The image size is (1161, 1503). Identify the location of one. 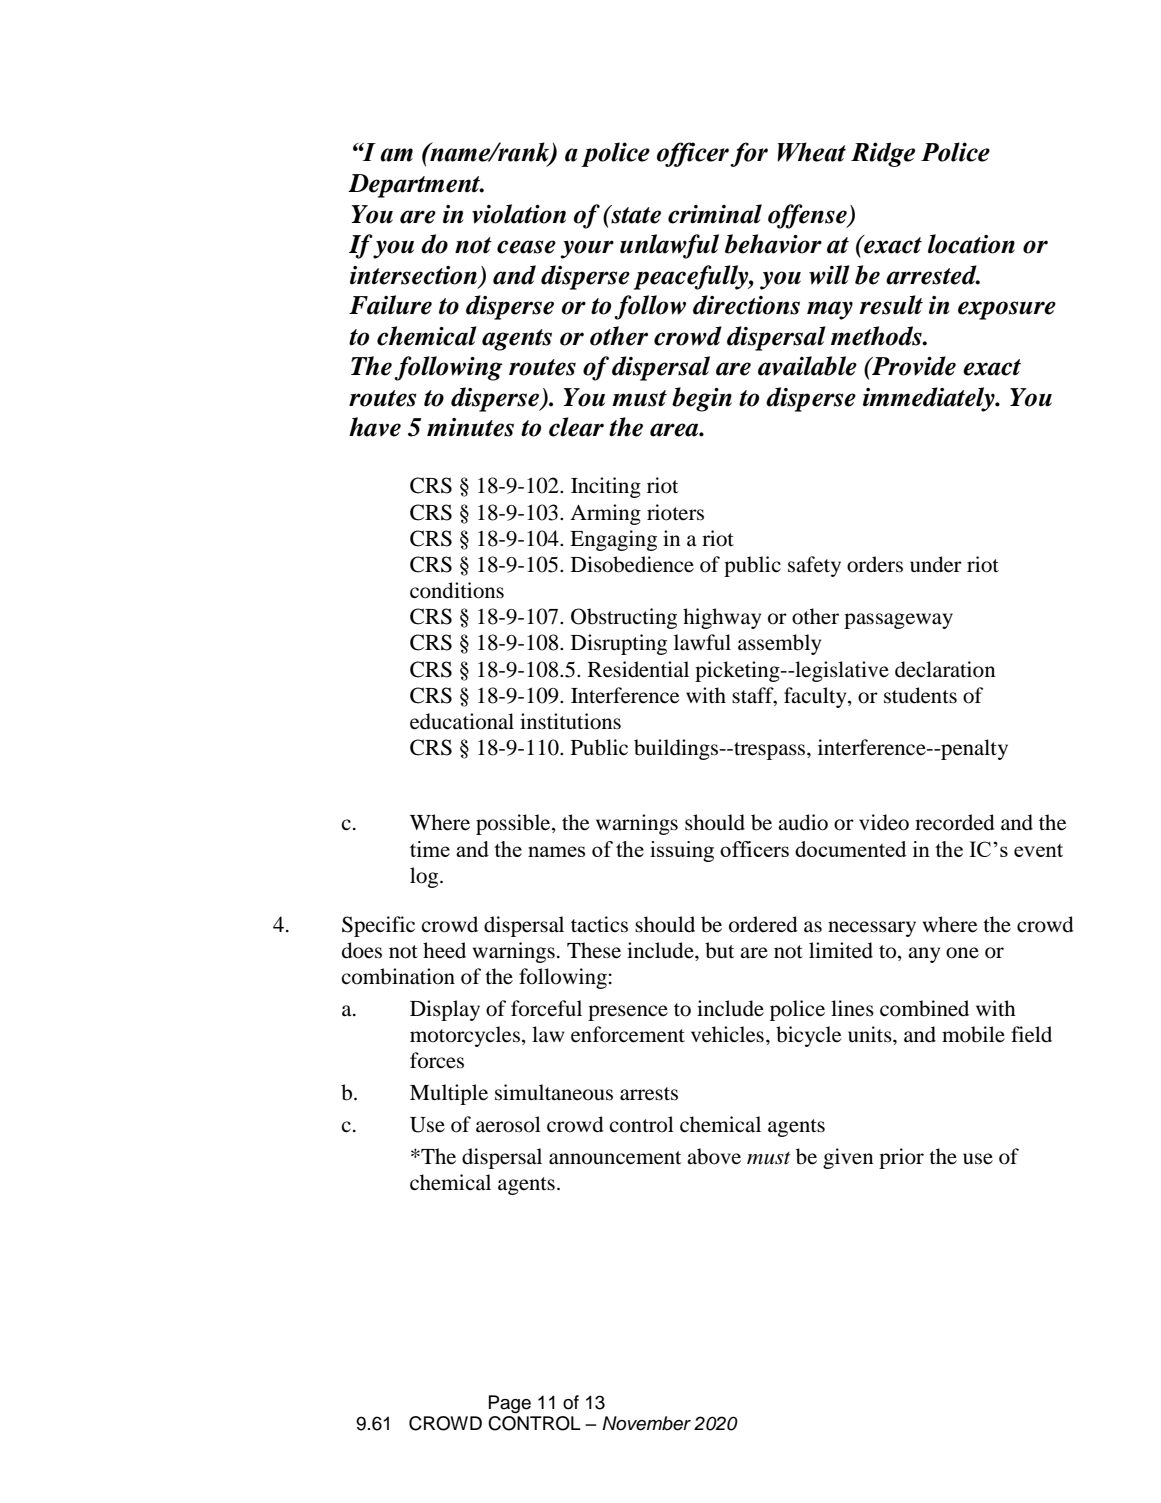
(962, 953).
